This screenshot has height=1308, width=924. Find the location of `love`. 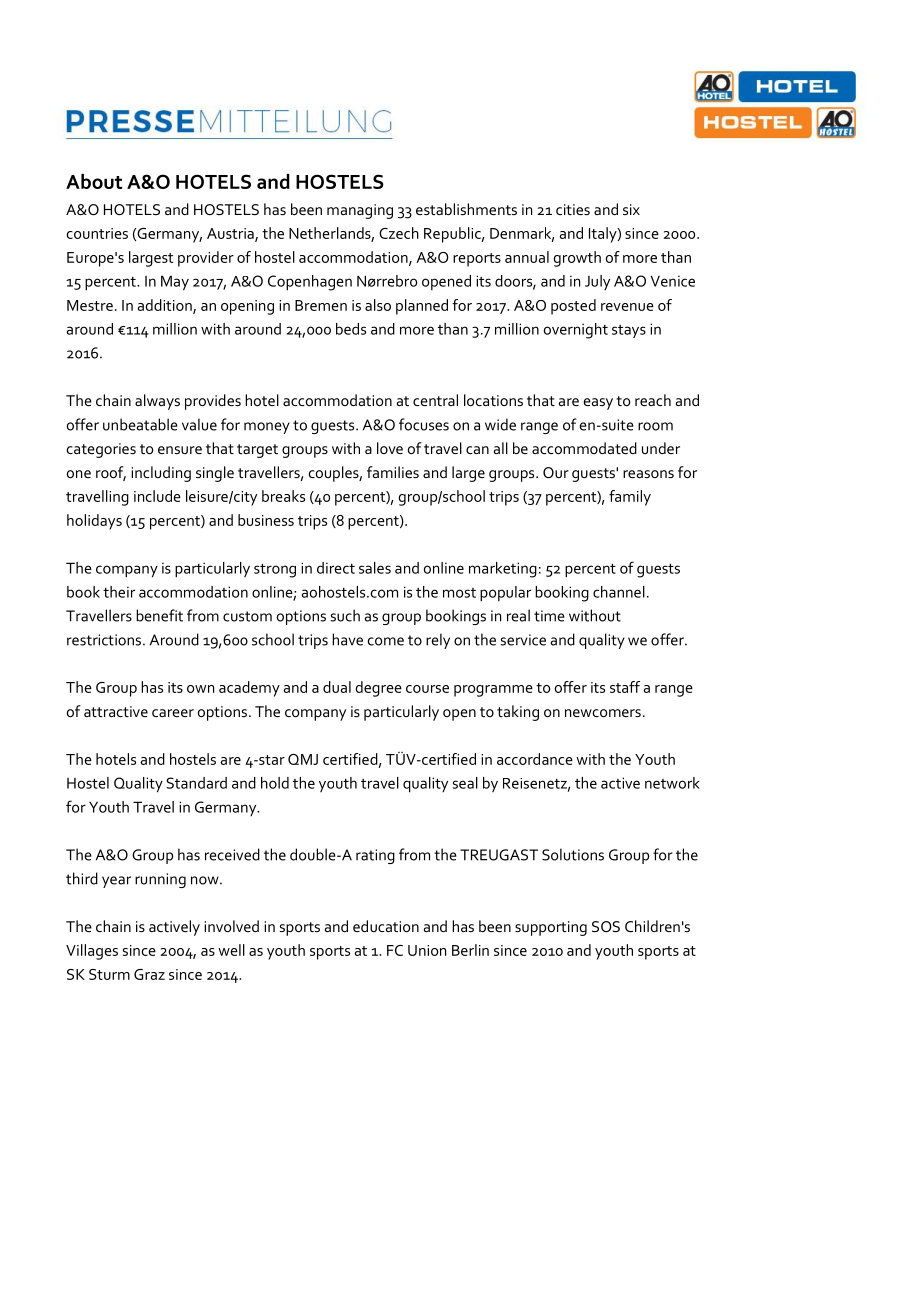

love is located at coordinates (390, 448).
